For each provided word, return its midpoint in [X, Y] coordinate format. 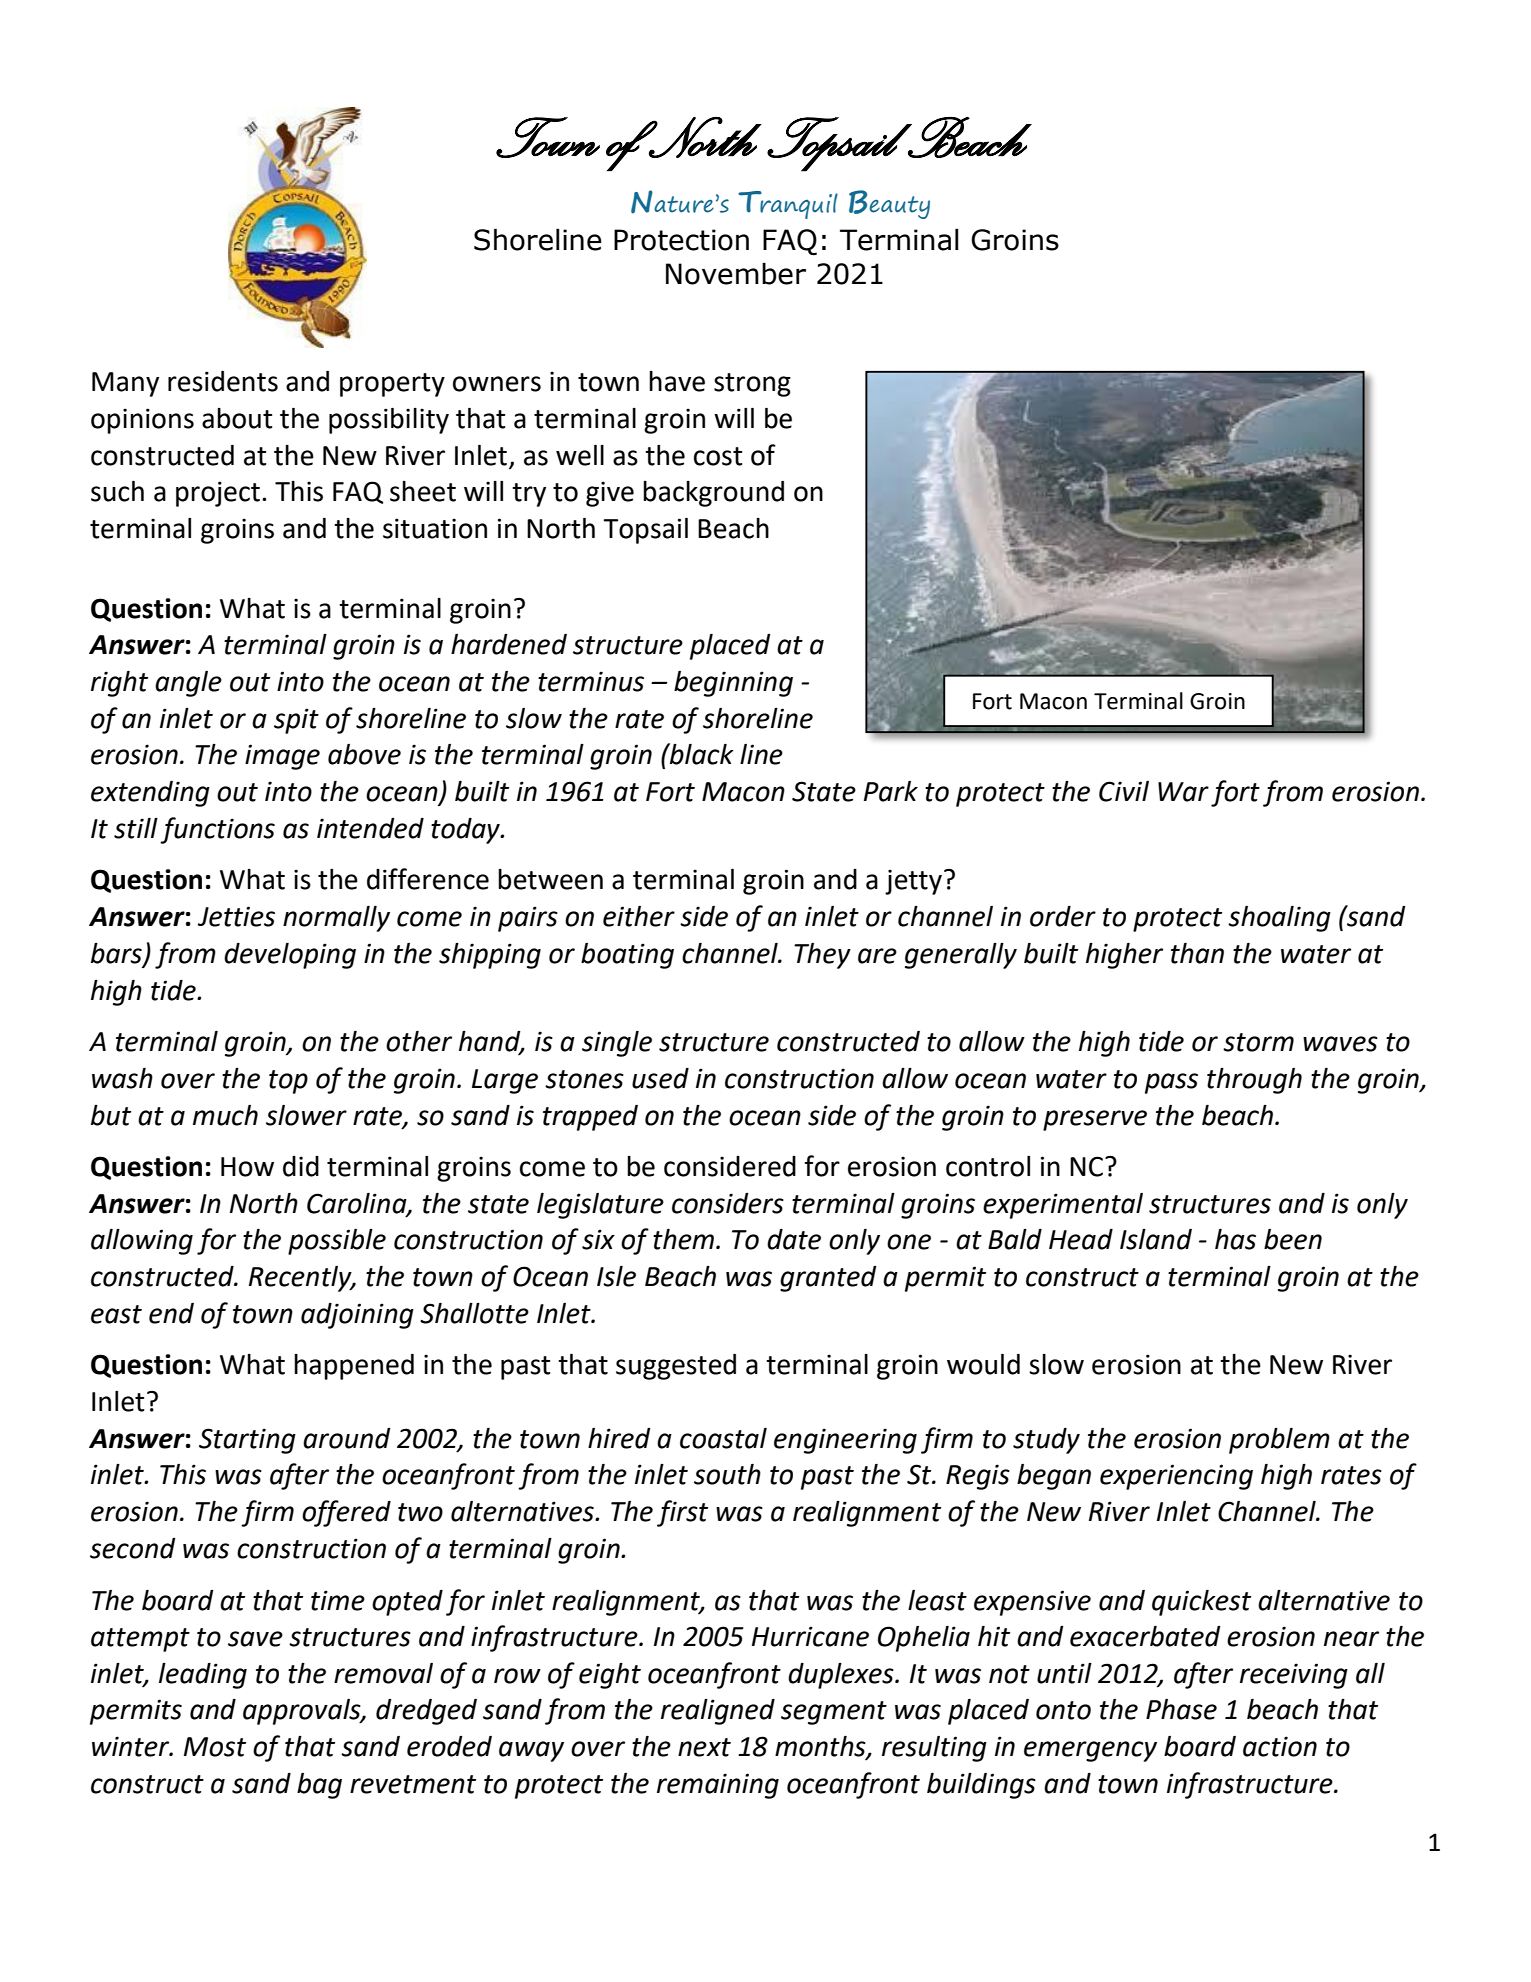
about [237, 418]
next [704, 1747]
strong [752, 385]
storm [1258, 1042]
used [660, 1078]
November [736, 274]
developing [290, 956]
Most [215, 1747]
